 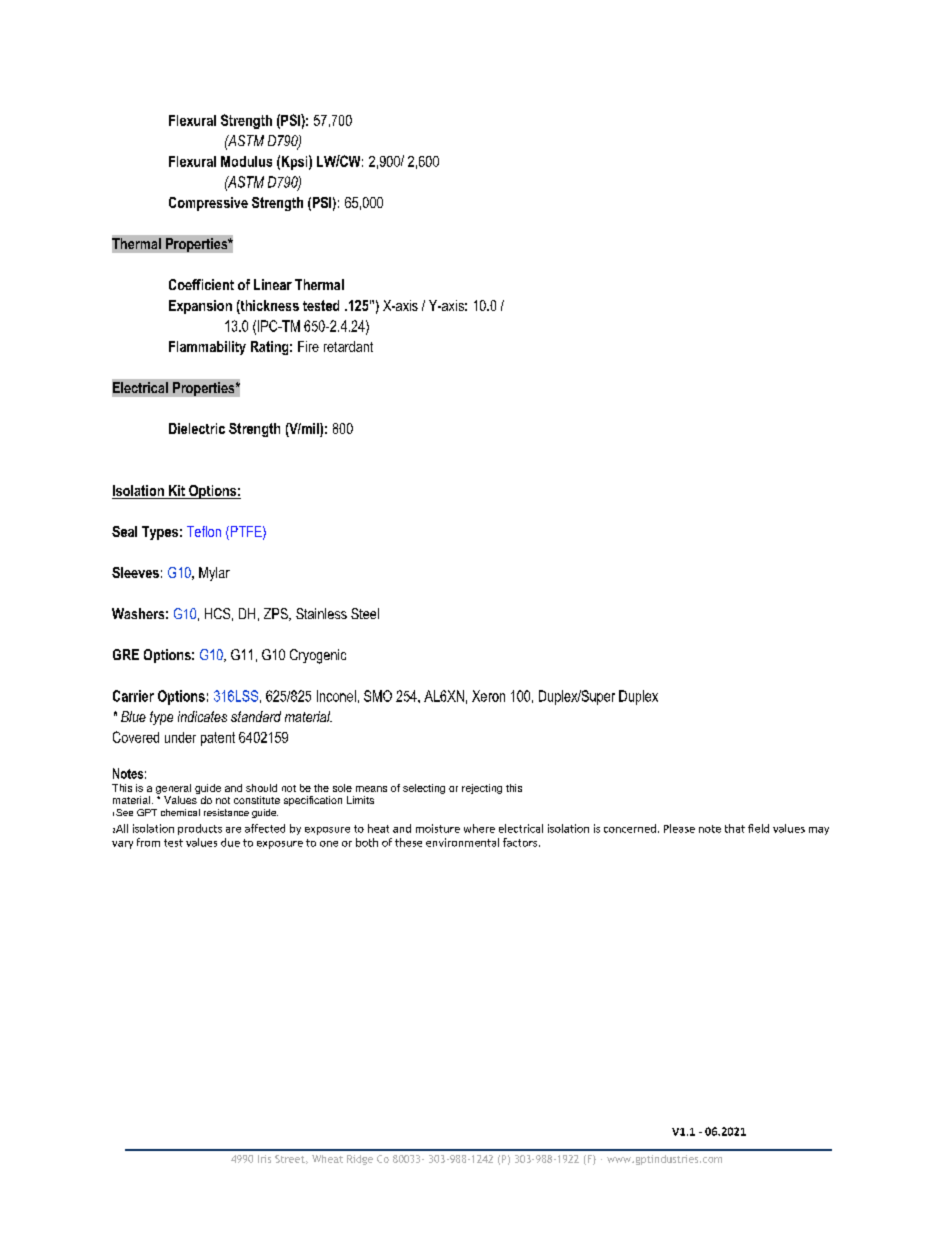 What do you see at coordinates (246, 161) in the document?
I see `Modulus` at bounding box center [246, 161].
